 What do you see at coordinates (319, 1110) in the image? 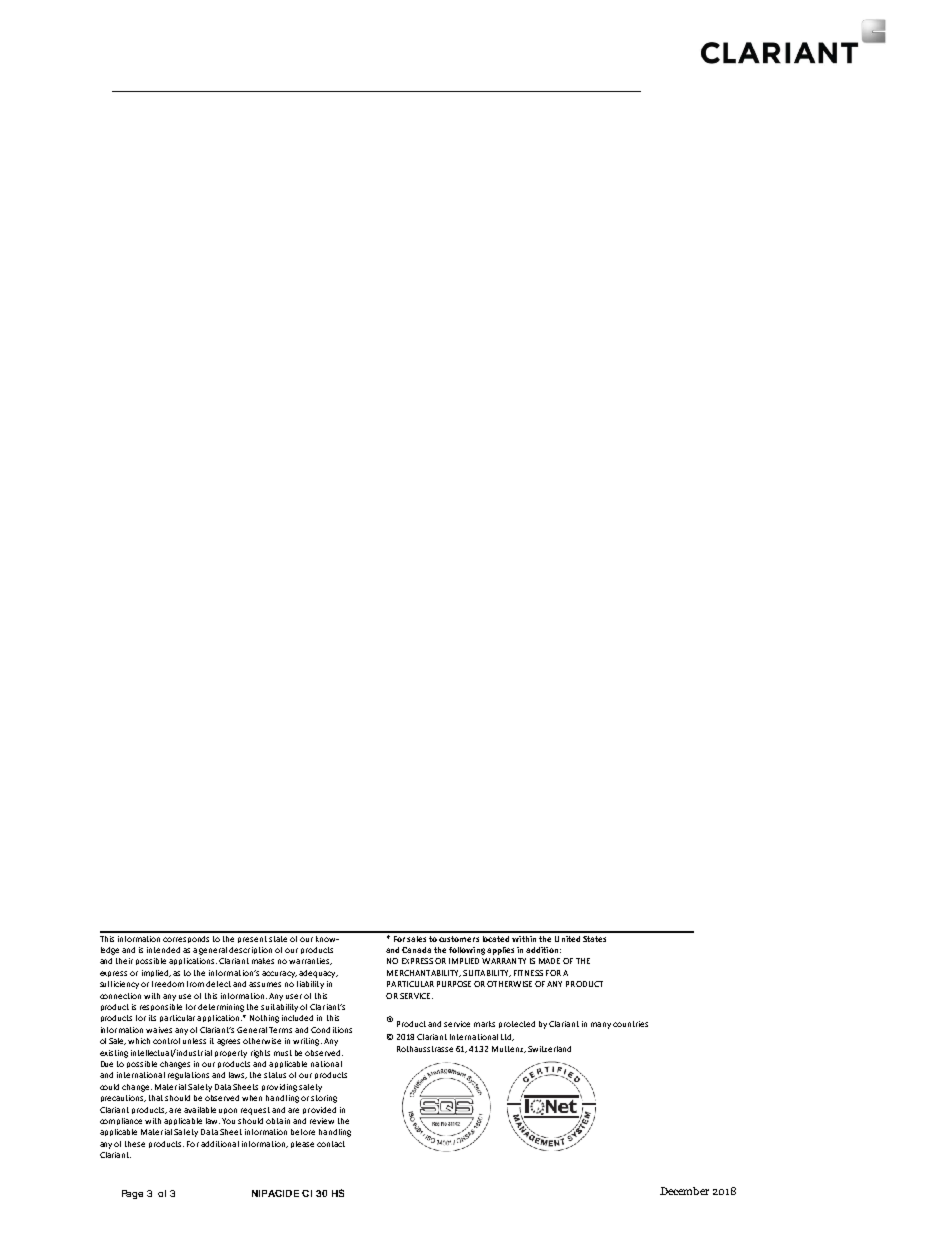
I see `provided` at bounding box center [319, 1110].
